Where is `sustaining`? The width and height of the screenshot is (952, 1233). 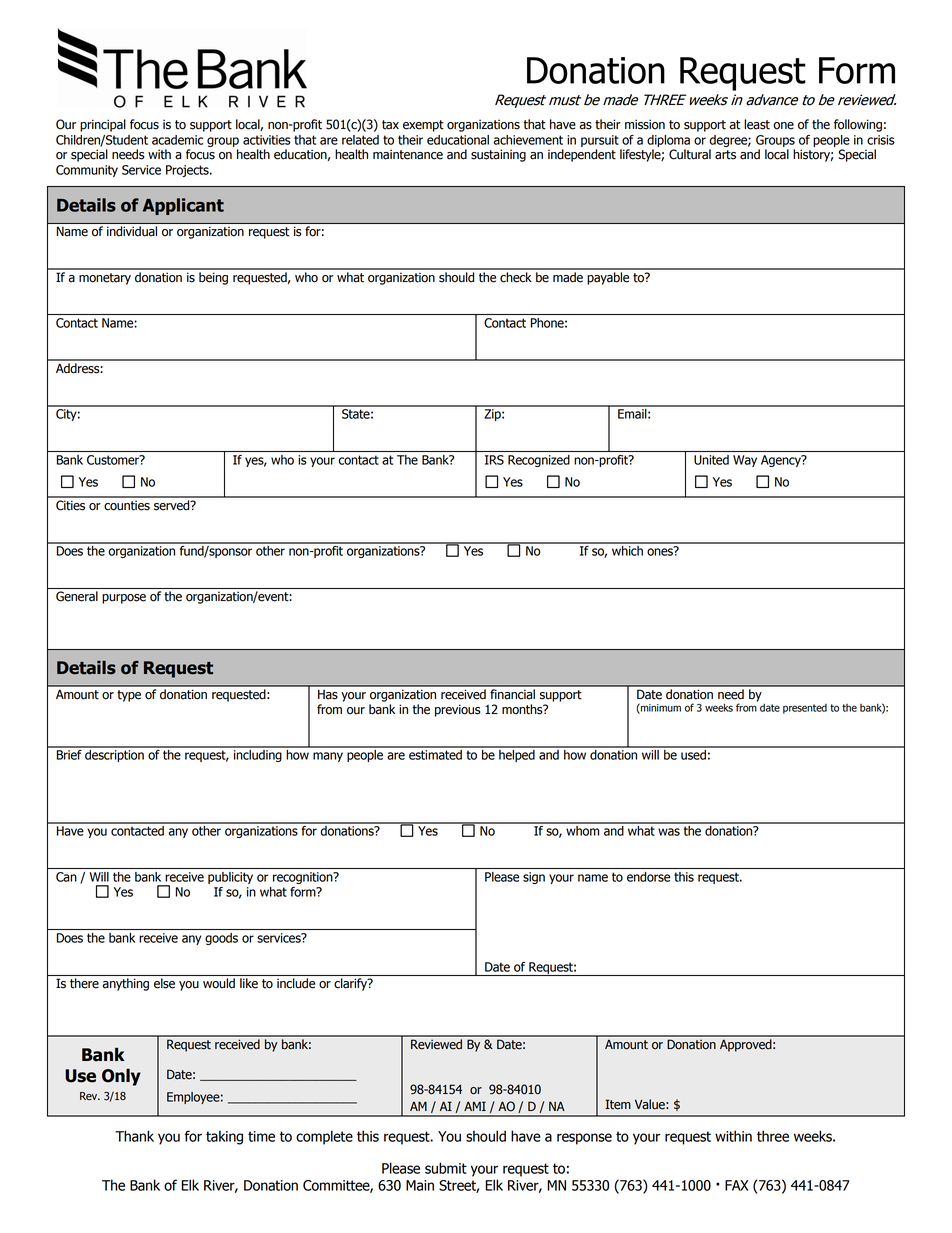
sustaining is located at coordinates (498, 155).
